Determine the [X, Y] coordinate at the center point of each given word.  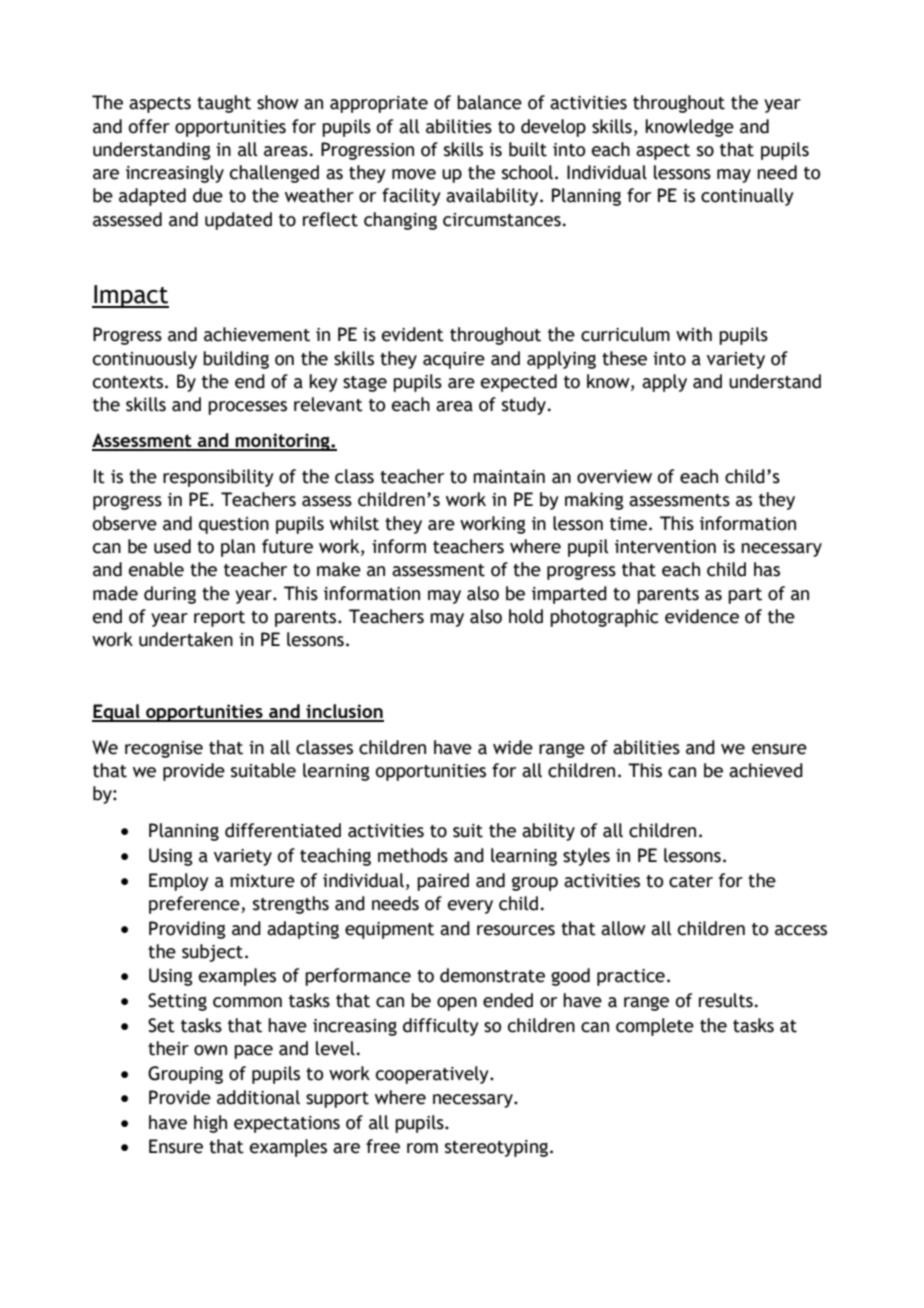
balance [489, 102]
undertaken [186, 639]
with [694, 334]
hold [526, 616]
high [210, 1124]
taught [224, 104]
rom [422, 1148]
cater [691, 881]
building [236, 360]
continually [747, 197]
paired [443, 882]
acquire [454, 360]
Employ [179, 882]
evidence [702, 616]
